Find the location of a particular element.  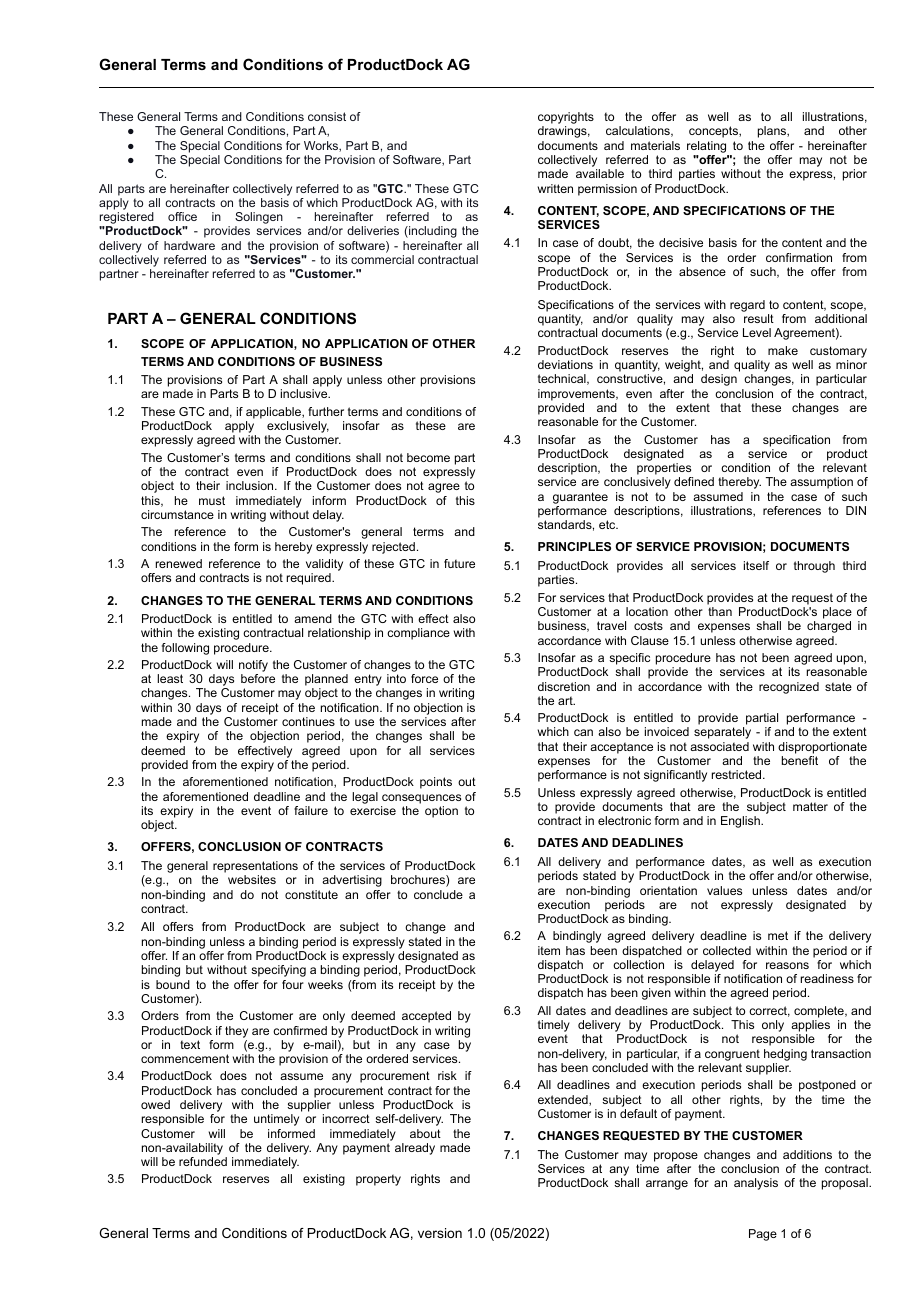

consist is located at coordinates (327, 116).
